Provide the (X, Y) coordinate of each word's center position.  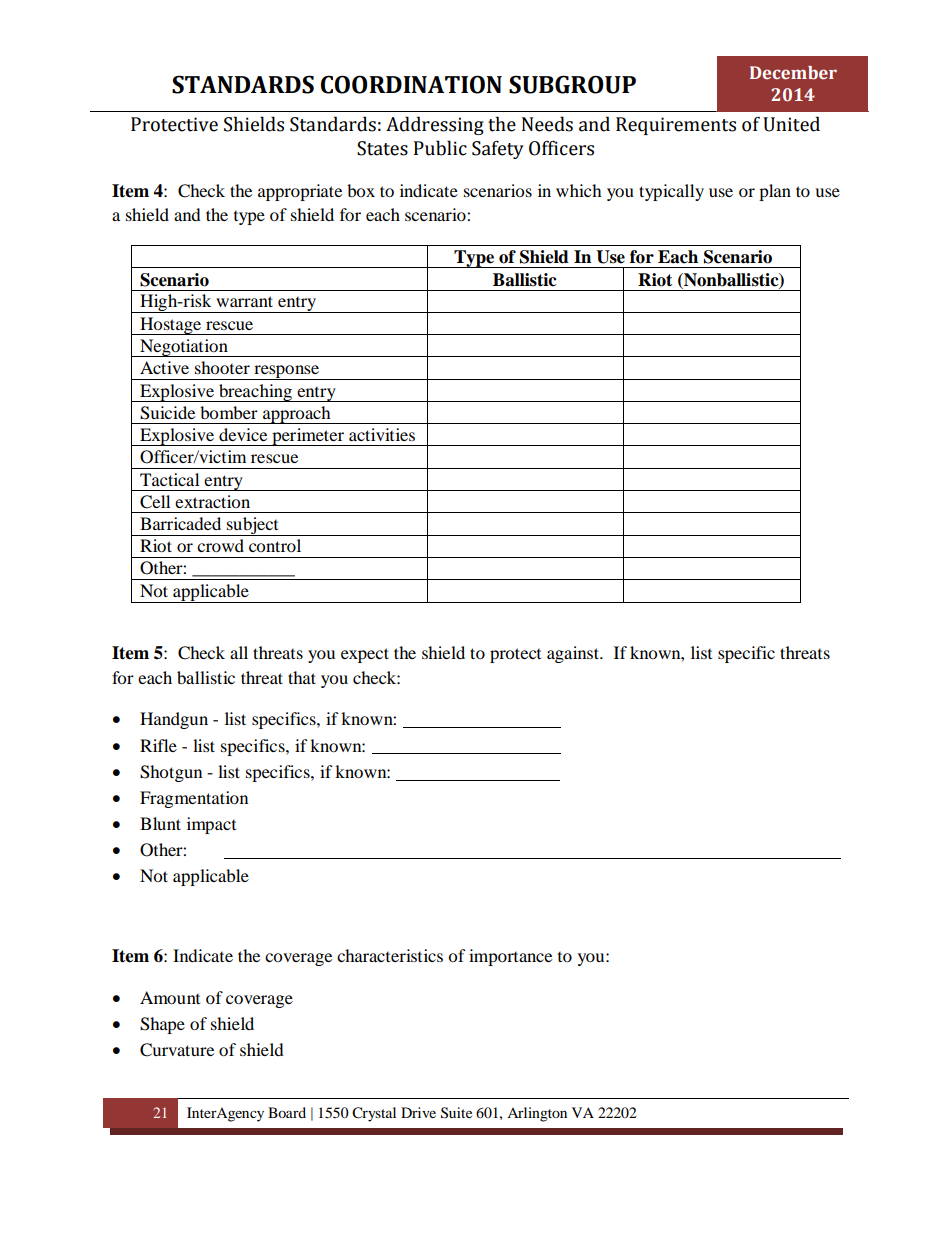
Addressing (435, 125)
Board (287, 1112)
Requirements (676, 126)
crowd (220, 545)
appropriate (300, 192)
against (574, 654)
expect (365, 655)
